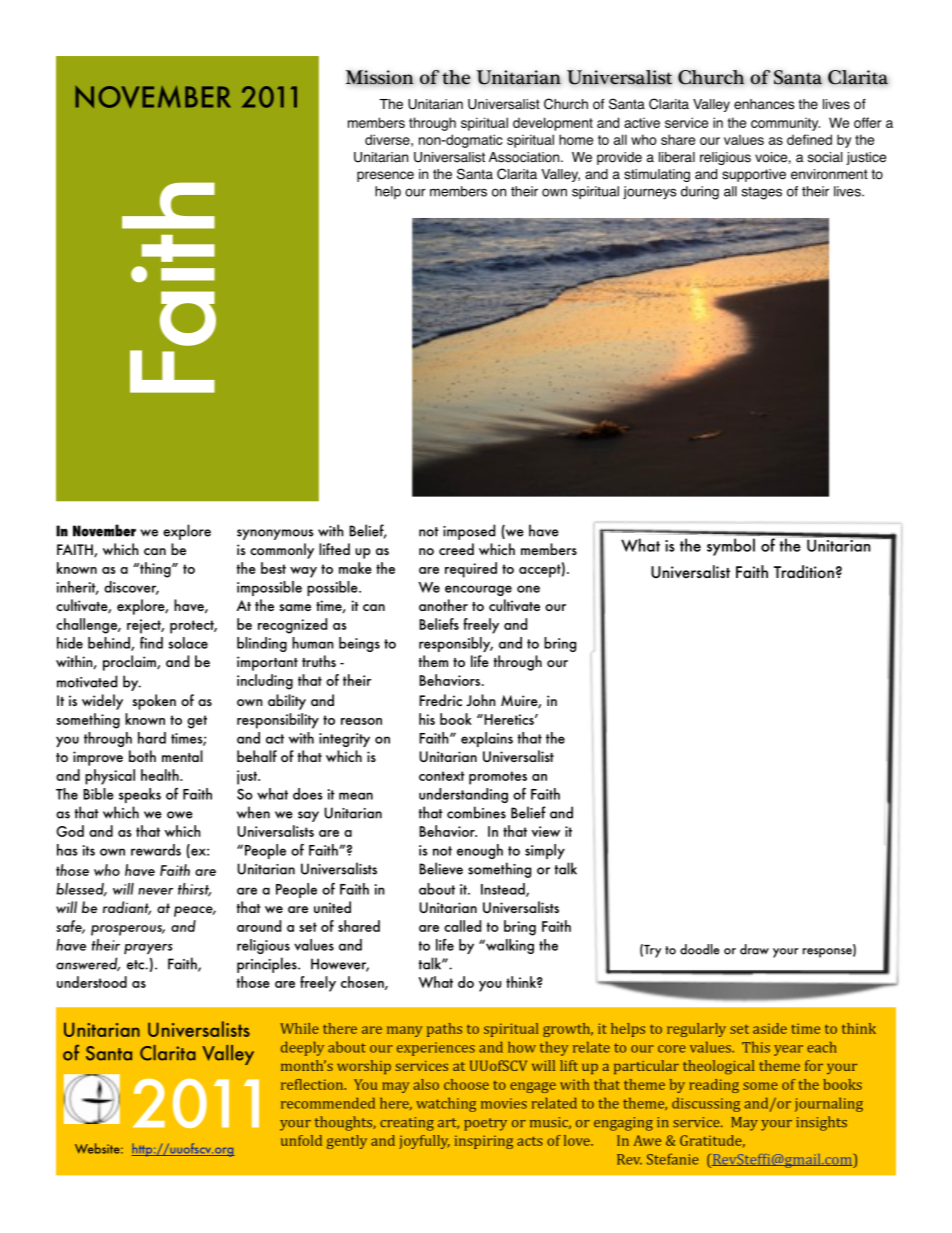 This screenshot has height=1233, width=952. Describe the element at coordinates (754, 949) in the screenshot. I see `draw` at that location.
